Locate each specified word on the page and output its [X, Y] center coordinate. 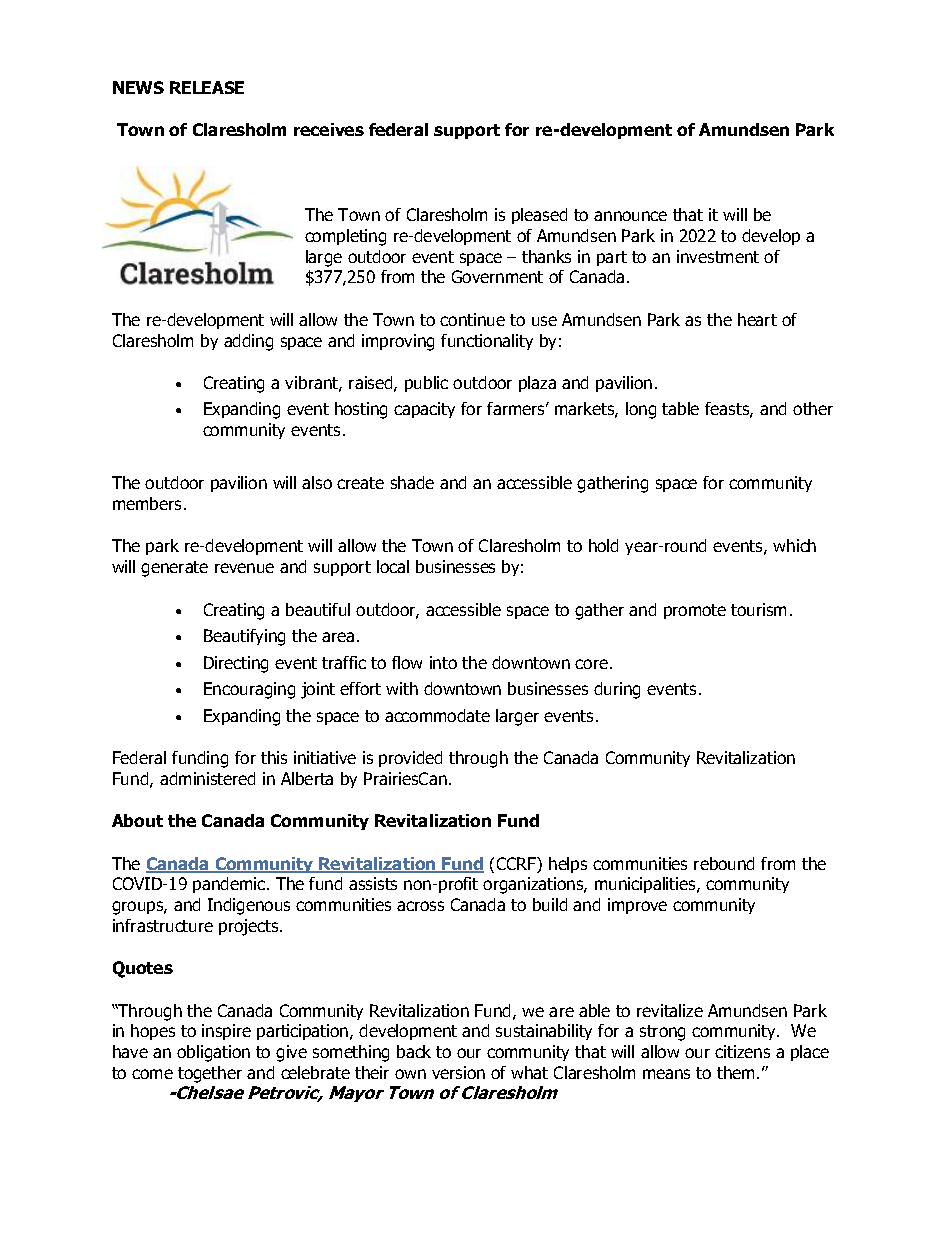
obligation [213, 1053]
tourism [758, 609]
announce [630, 216]
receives [329, 129]
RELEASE [207, 87]
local [393, 566]
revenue [244, 568]
